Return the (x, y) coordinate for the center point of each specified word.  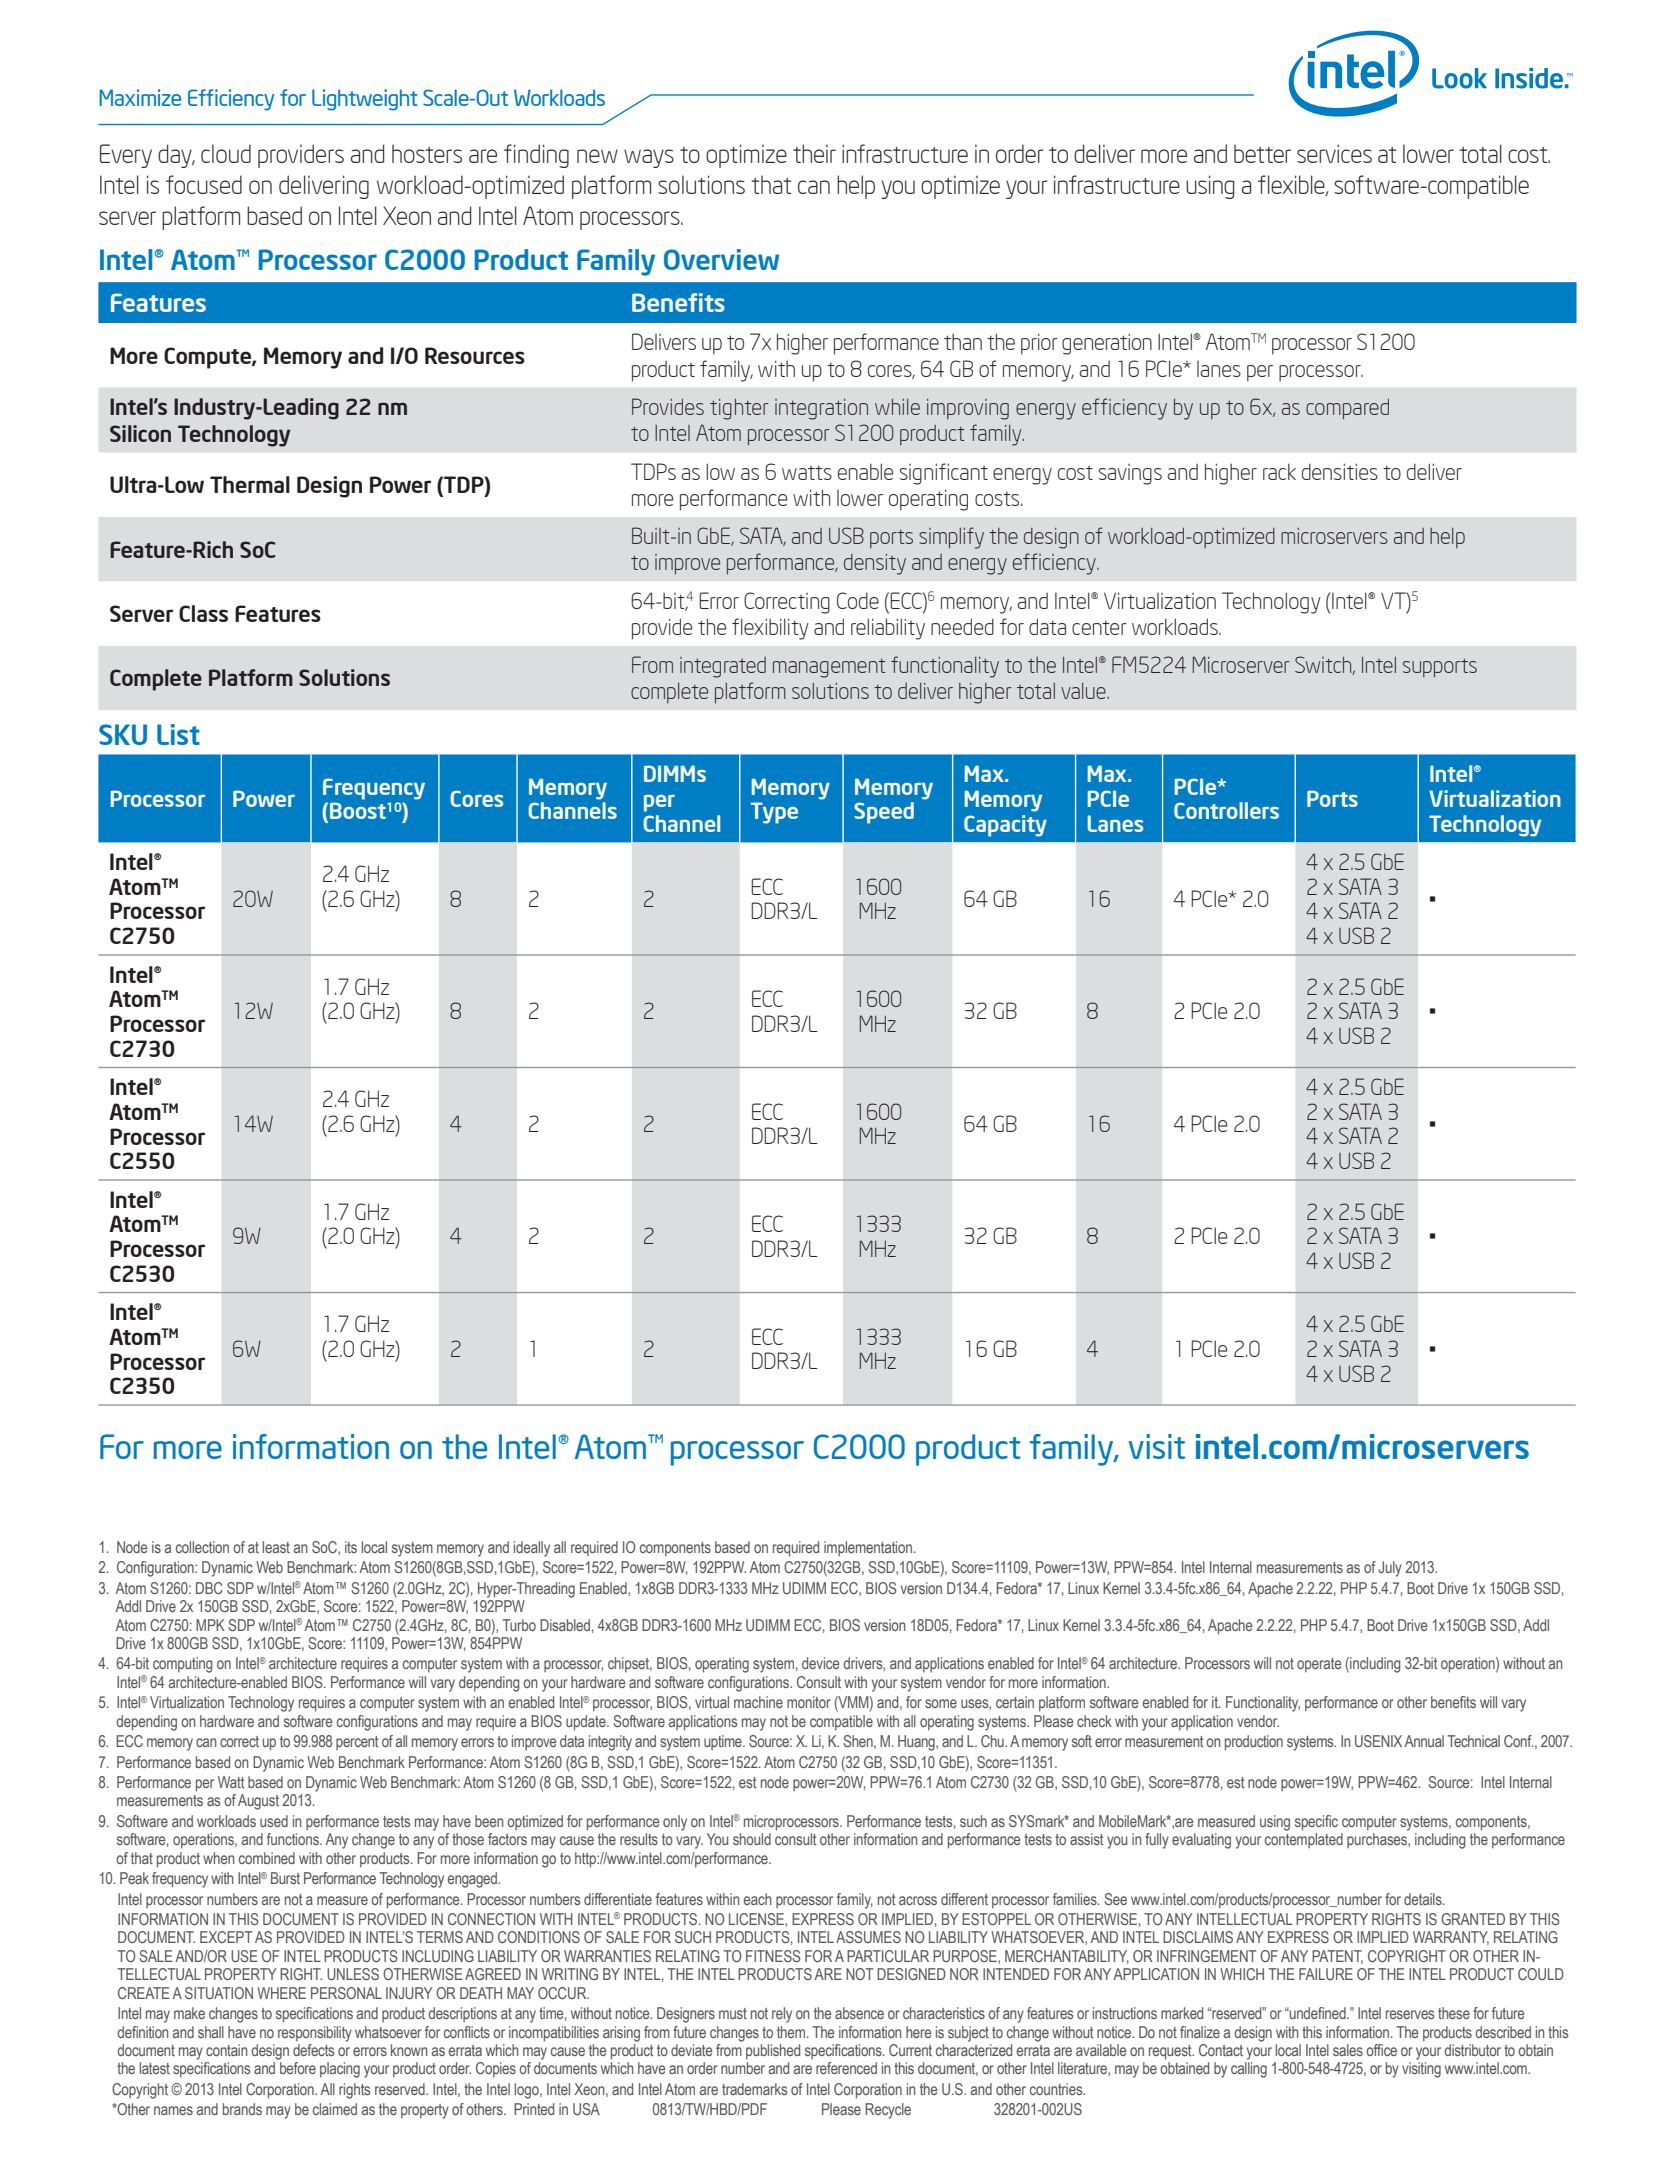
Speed (884, 813)
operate (1319, 1665)
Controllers (1226, 810)
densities (1340, 471)
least (276, 1547)
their (814, 153)
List (178, 734)
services (1334, 153)
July (1390, 1569)
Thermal (250, 484)
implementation (868, 1548)
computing (183, 1665)
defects (313, 2050)
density (875, 564)
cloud (226, 153)
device (821, 1663)
